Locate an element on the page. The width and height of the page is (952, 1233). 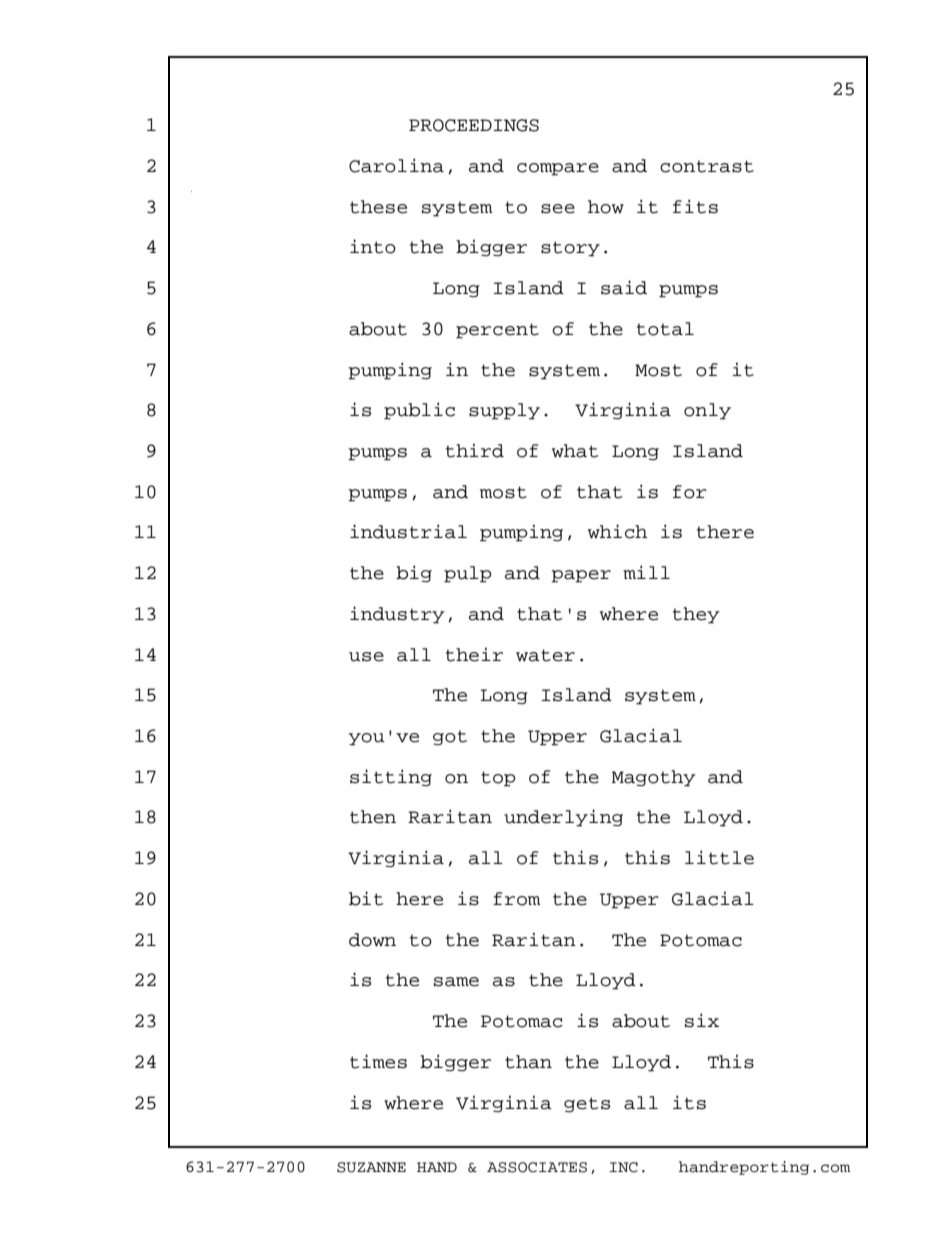
compare is located at coordinates (558, 169).
